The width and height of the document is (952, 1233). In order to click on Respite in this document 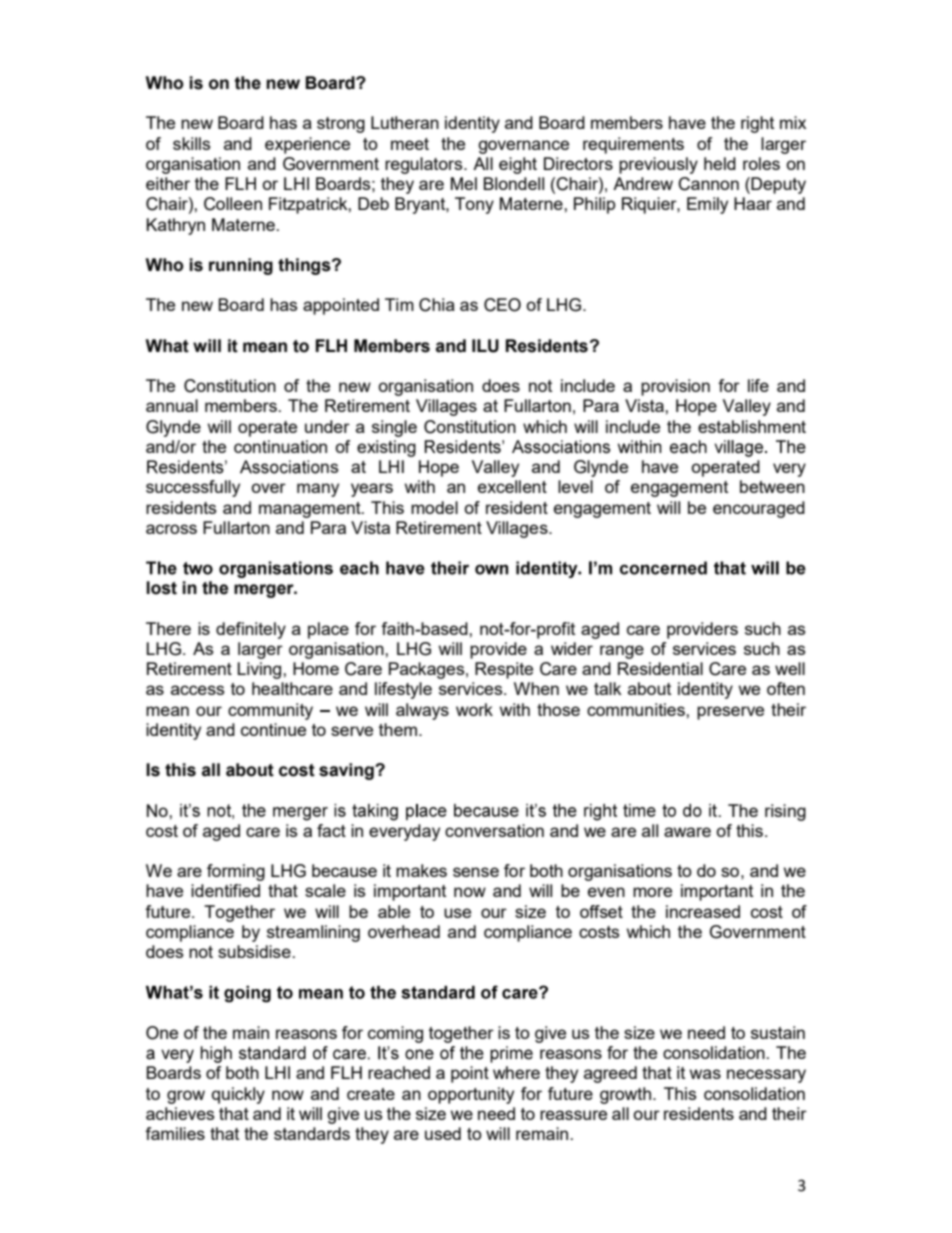, I will do `click(504, 670)`.
